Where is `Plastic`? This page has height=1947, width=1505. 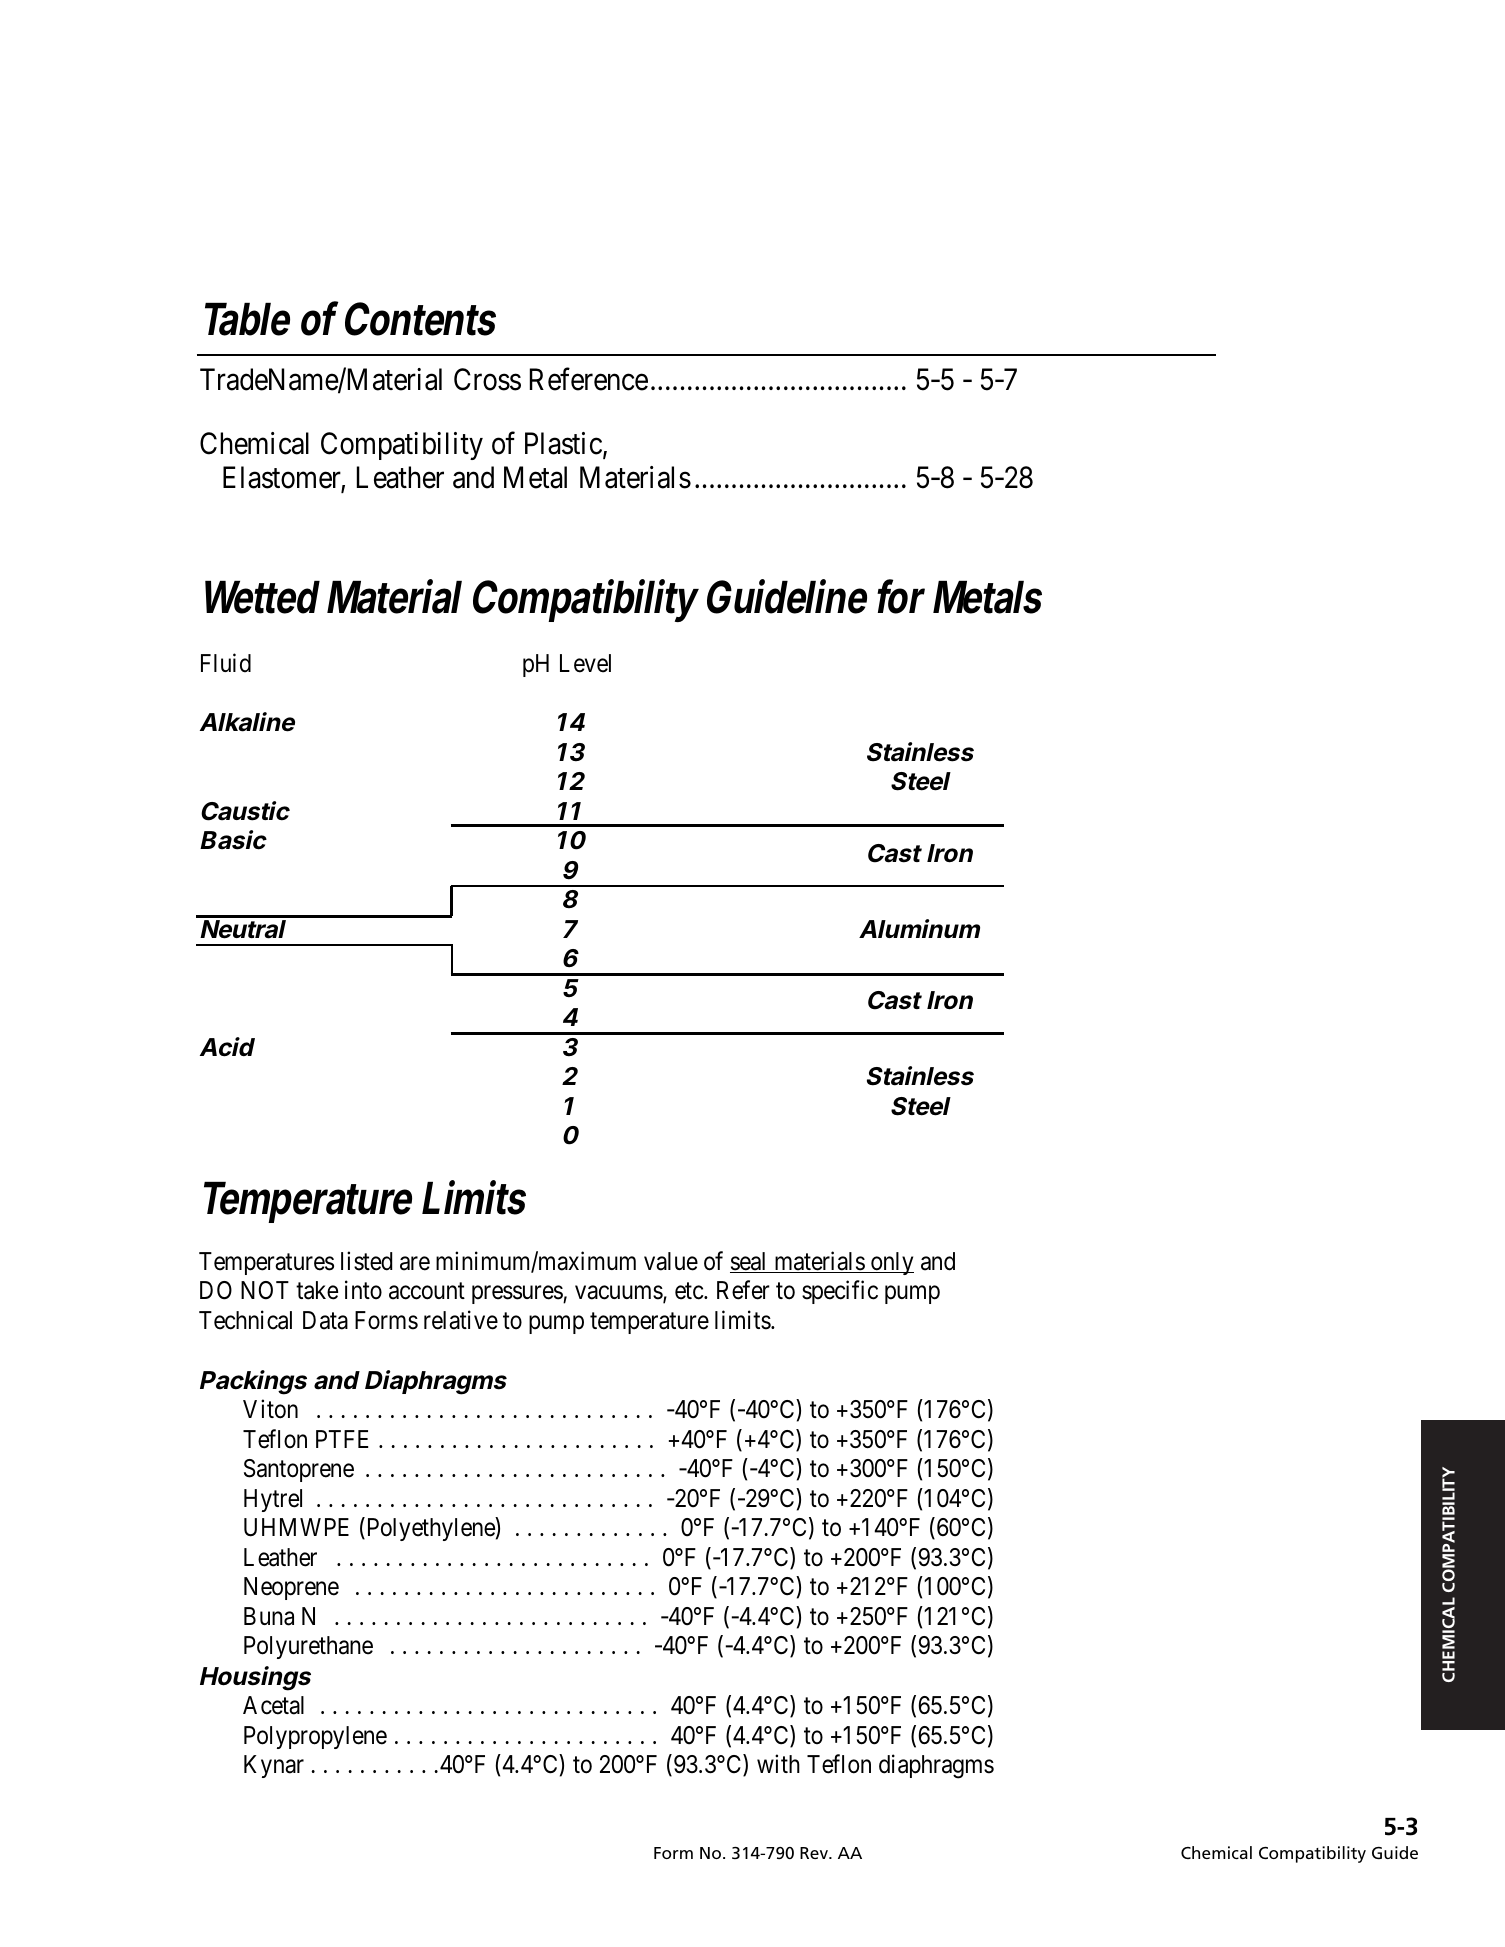
Plastic is located at coordinates (563, 443).
